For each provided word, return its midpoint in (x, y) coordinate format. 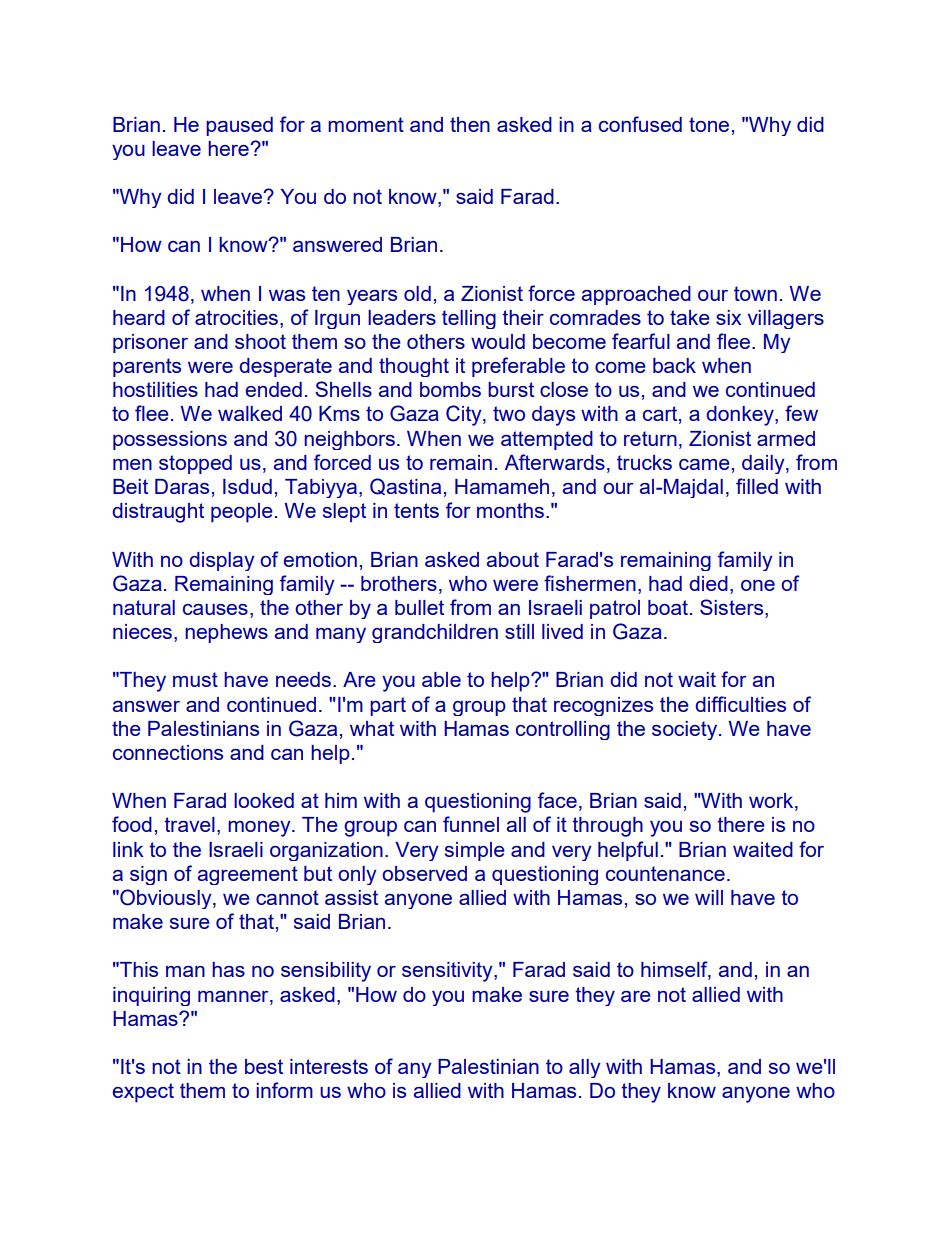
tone (709, 124)
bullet (419, 607)
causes (215, 609)
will (709, 897)
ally (585, 1068)
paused (239, 126)
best (264, 1066)
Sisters (733, 608)
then (470, 124)
